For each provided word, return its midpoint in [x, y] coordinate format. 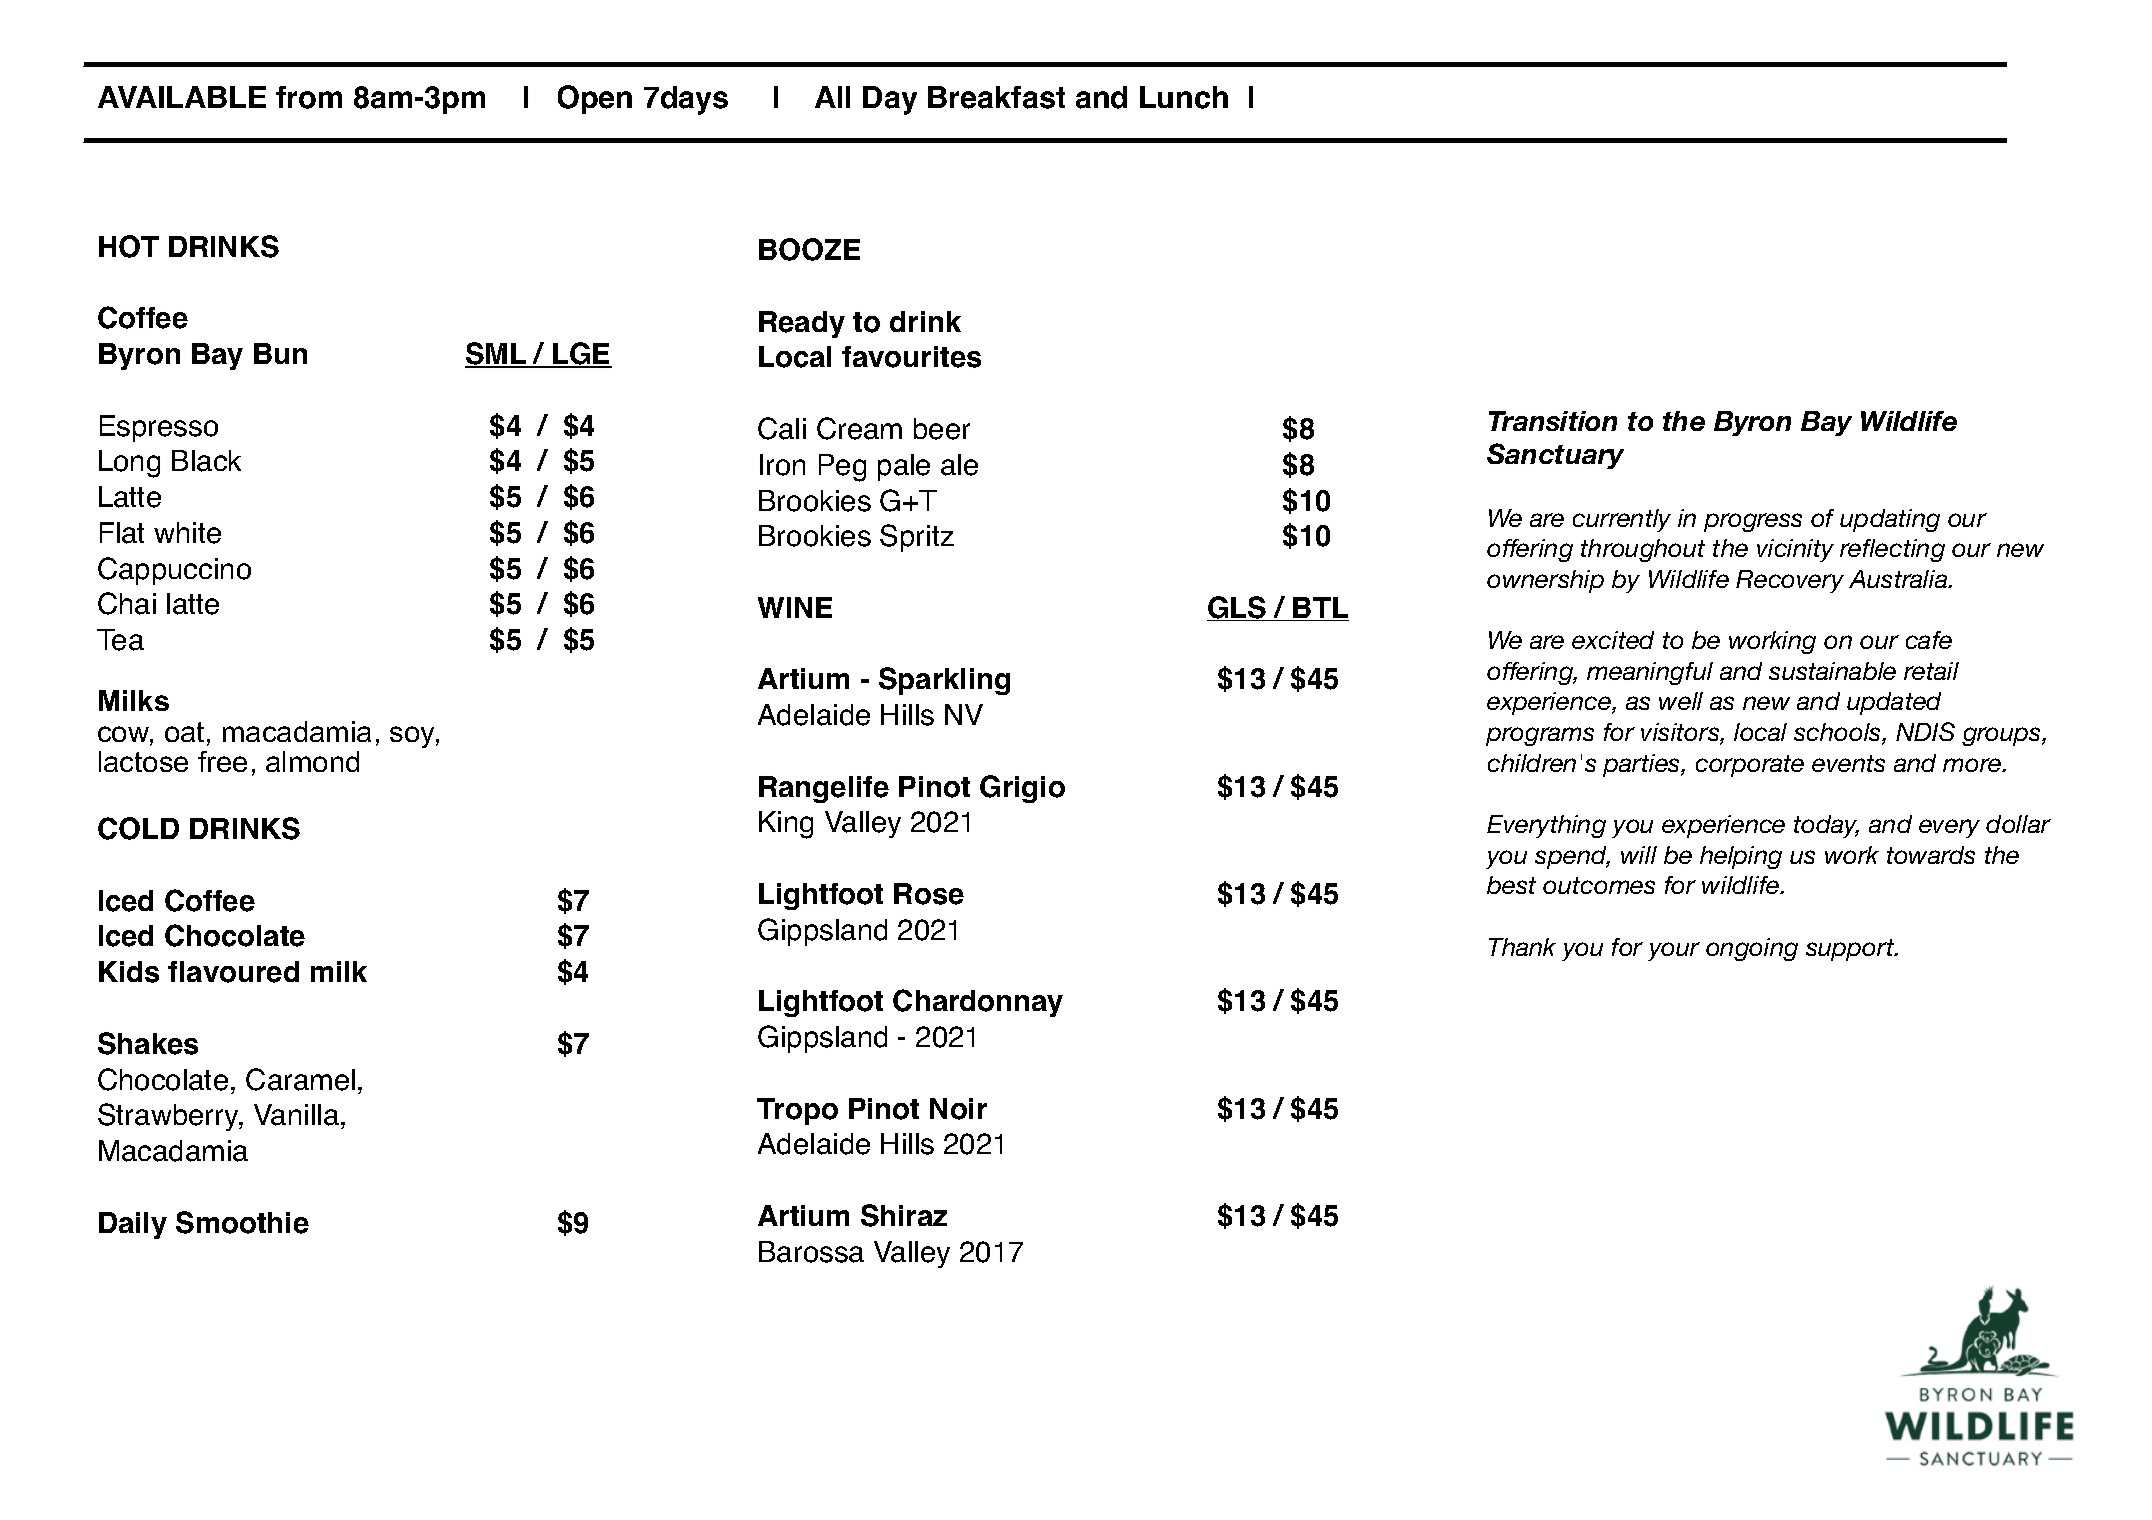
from [309, 97]
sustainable [1832, 671]
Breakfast [996, 97]
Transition [1553, 421]
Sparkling [944, 681]
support [1851, 950]
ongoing [1752, 949]
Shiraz [904, 1215]
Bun [280, 353]
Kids [129, 972]
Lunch [1184, 97]
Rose [929, 894]
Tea [120, 640]
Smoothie [242, 1222]
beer [942, 429]
